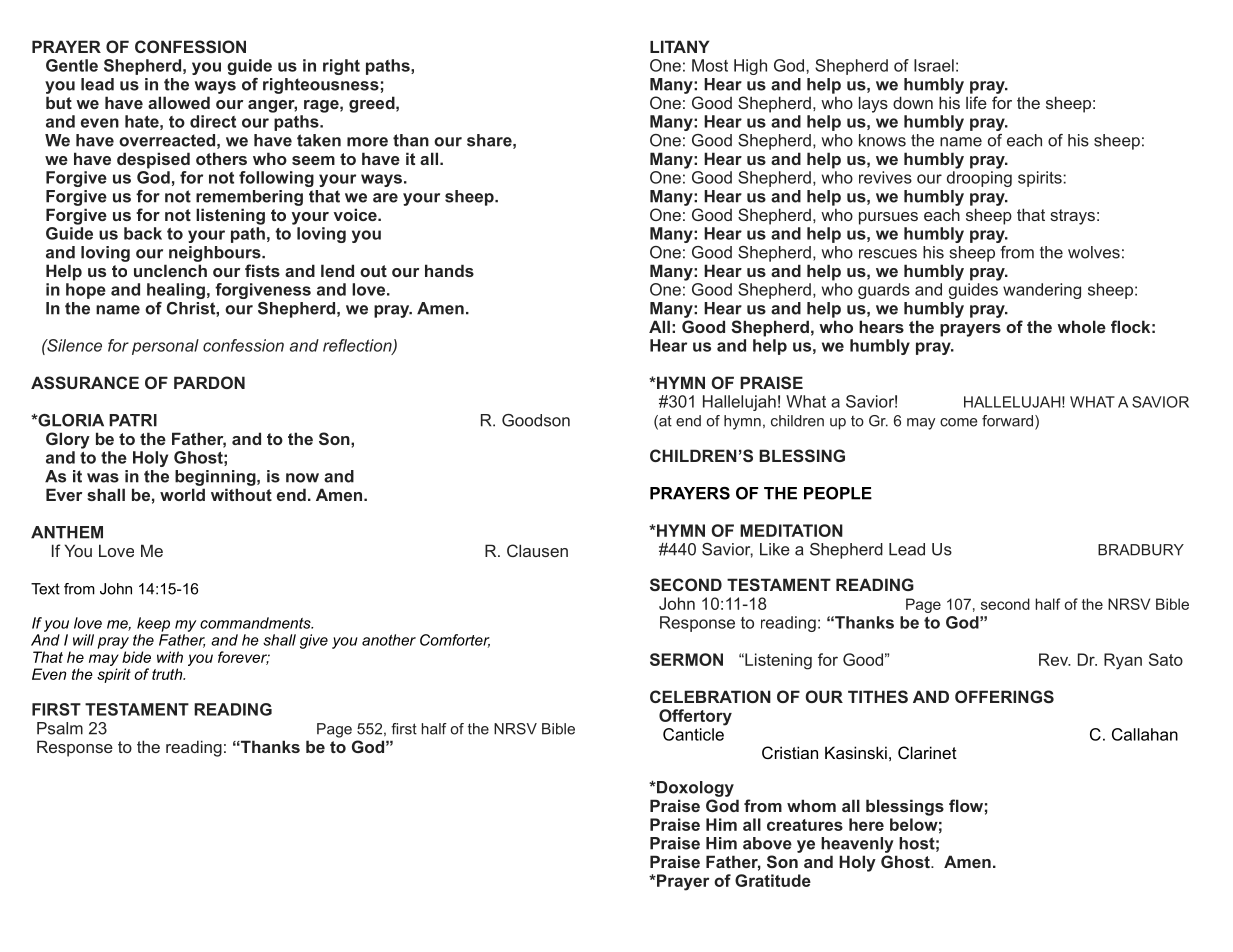 The width and height of the screenshot is (1233, 952). What do you see at coordinates (165, 347) in the screenshot?
I see `personal` at bounding box center [165, 347].
